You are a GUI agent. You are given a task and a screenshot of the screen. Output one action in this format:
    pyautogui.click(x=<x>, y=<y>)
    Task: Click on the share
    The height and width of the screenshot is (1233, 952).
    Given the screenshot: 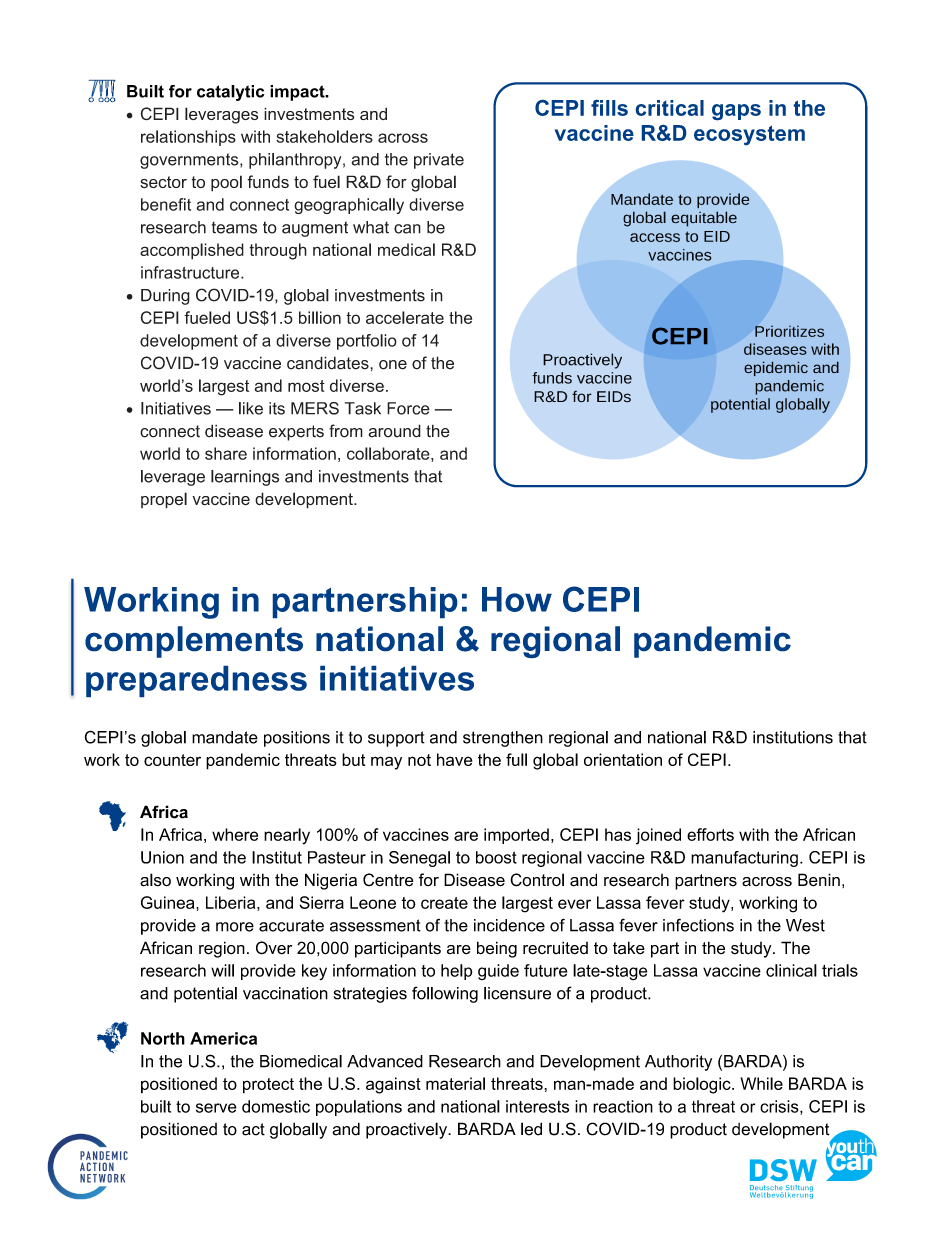 What is the action you would take?
    pyautogui.click(x=226, y=453)
